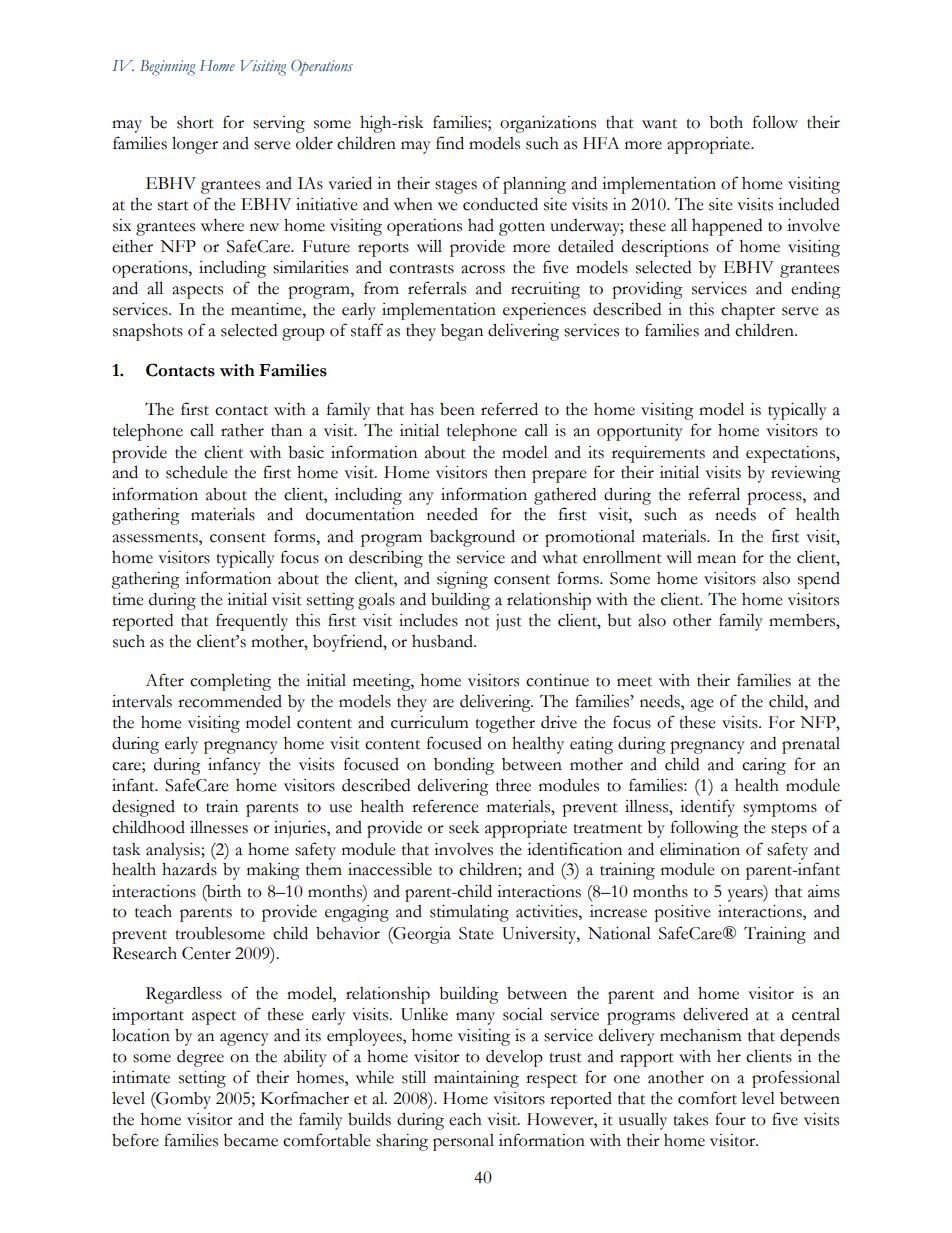 The height and width of the image is (1233, 952). I want to click on maintaining, so click(476, 1079).
